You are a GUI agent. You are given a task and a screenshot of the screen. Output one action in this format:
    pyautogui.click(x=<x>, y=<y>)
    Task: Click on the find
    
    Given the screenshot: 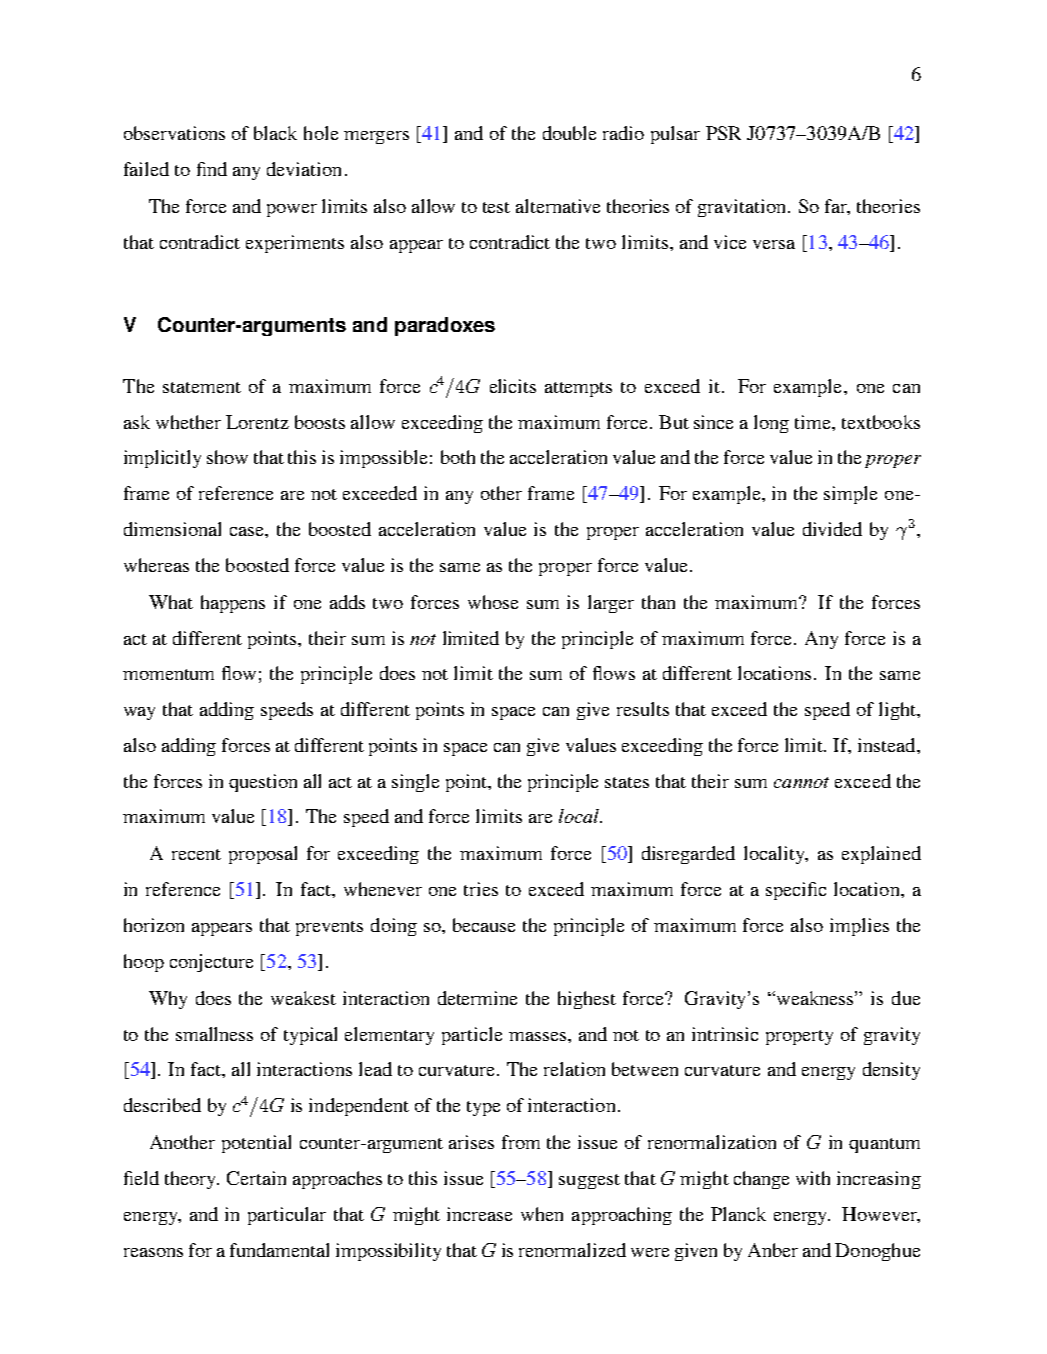 What is the action you would take?
    pyautogui.click(x=212, y=169)
